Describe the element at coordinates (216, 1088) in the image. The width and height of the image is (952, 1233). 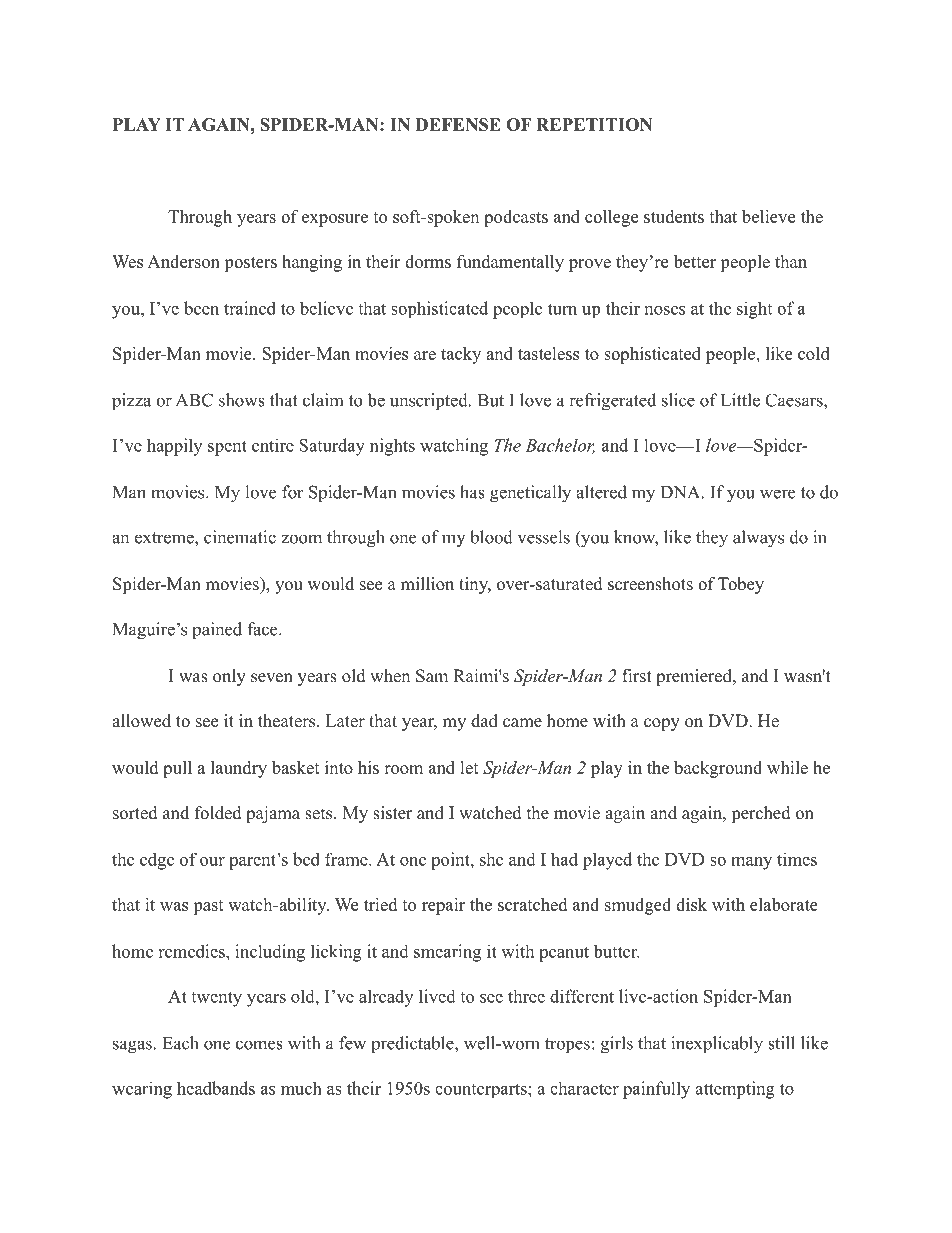
I see `headbands` at that location.
